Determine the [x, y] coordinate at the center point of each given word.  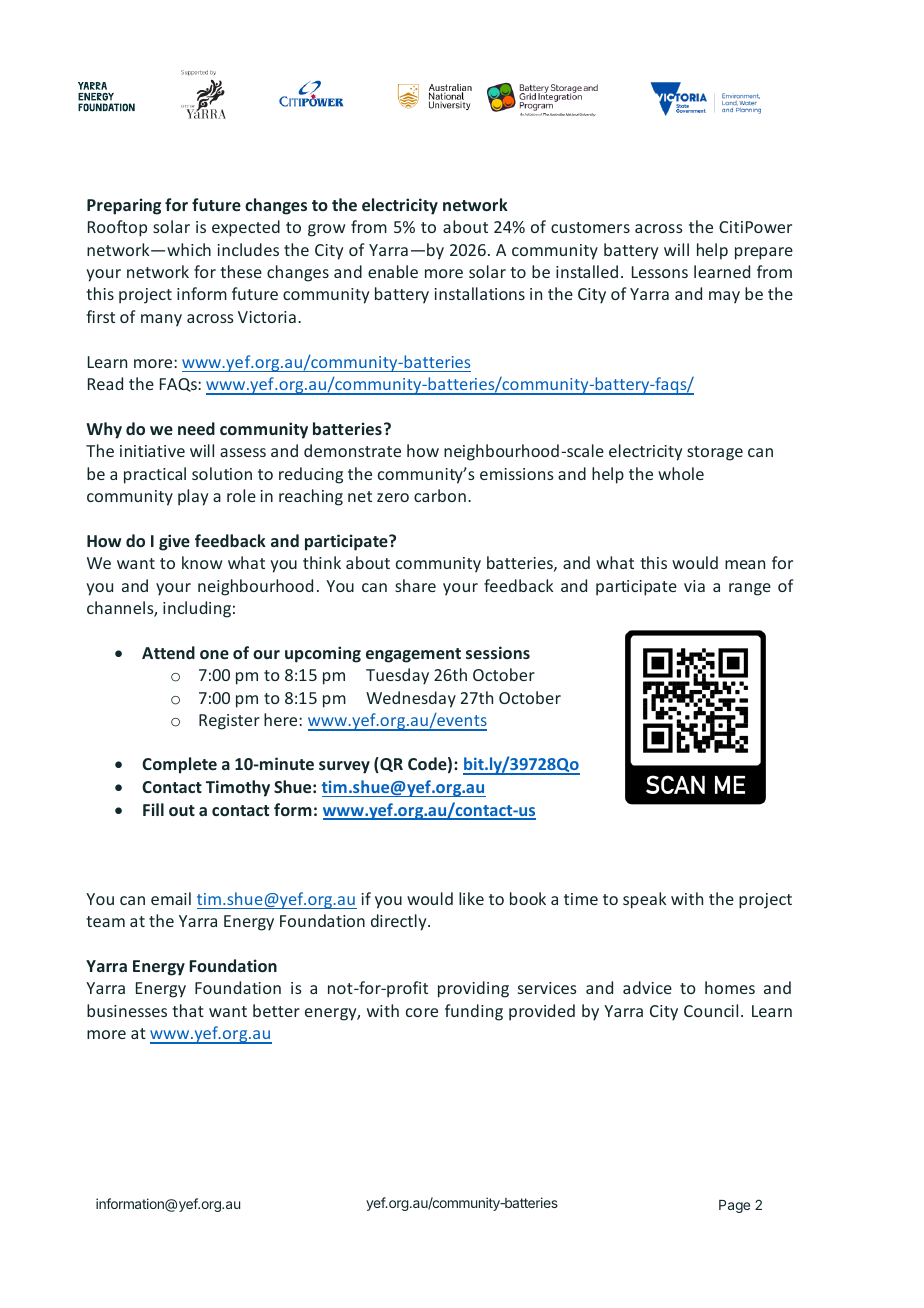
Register [229, 722]
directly [400, 922]
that [188, 1010]
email [171, 898]
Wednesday [411, 699]
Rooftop [117, 228]
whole [681, 473]
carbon [440, 495]
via [694, 586]
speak [644, 900]
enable [393, 271]
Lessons [660, 272]
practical [155, 475]
